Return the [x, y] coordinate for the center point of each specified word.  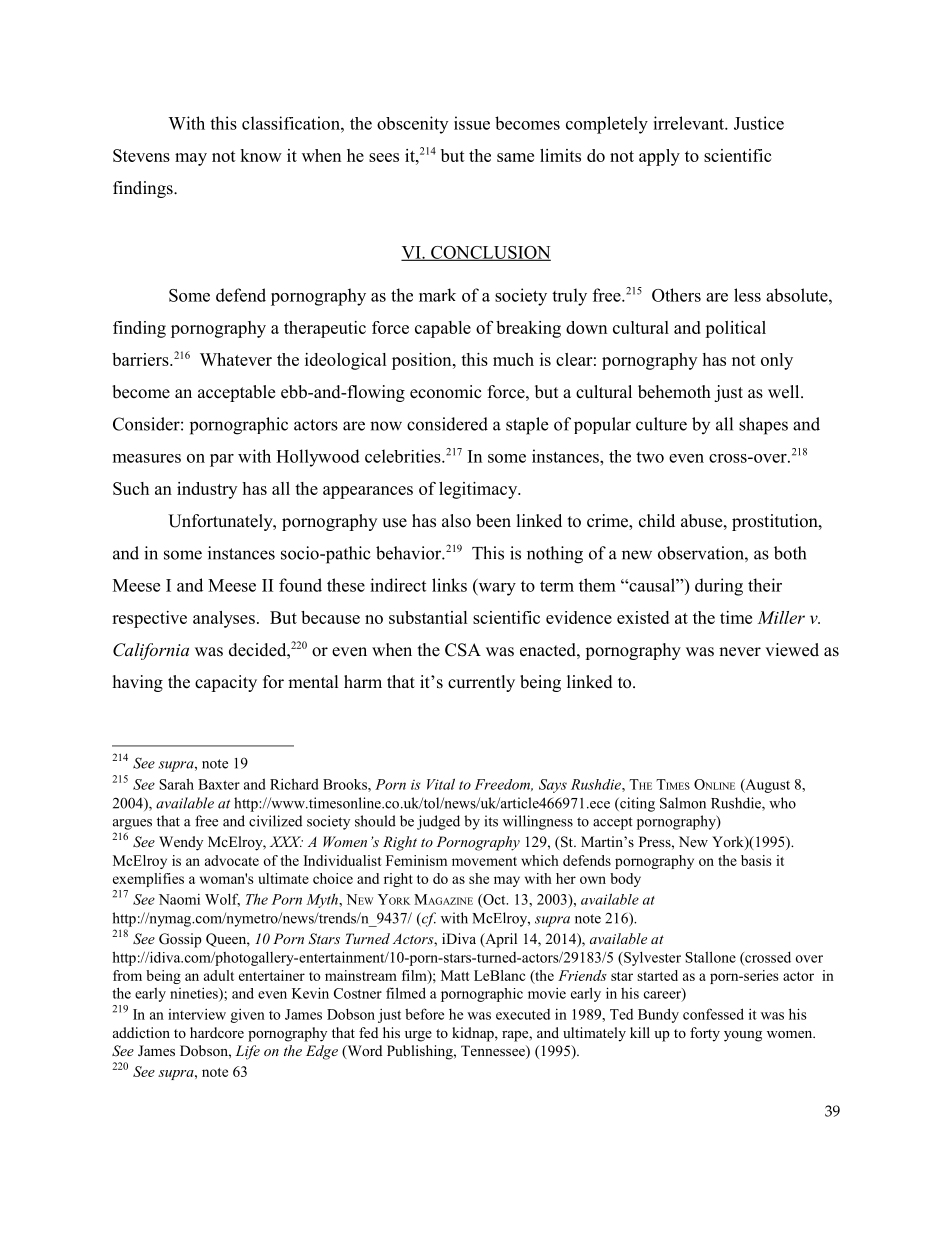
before [424, 1014]
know [261, 155]
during [719, 587]
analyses [224, 619]
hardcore [217, 1032]
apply [659, 157]
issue [472, 123]
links [449, 585]
